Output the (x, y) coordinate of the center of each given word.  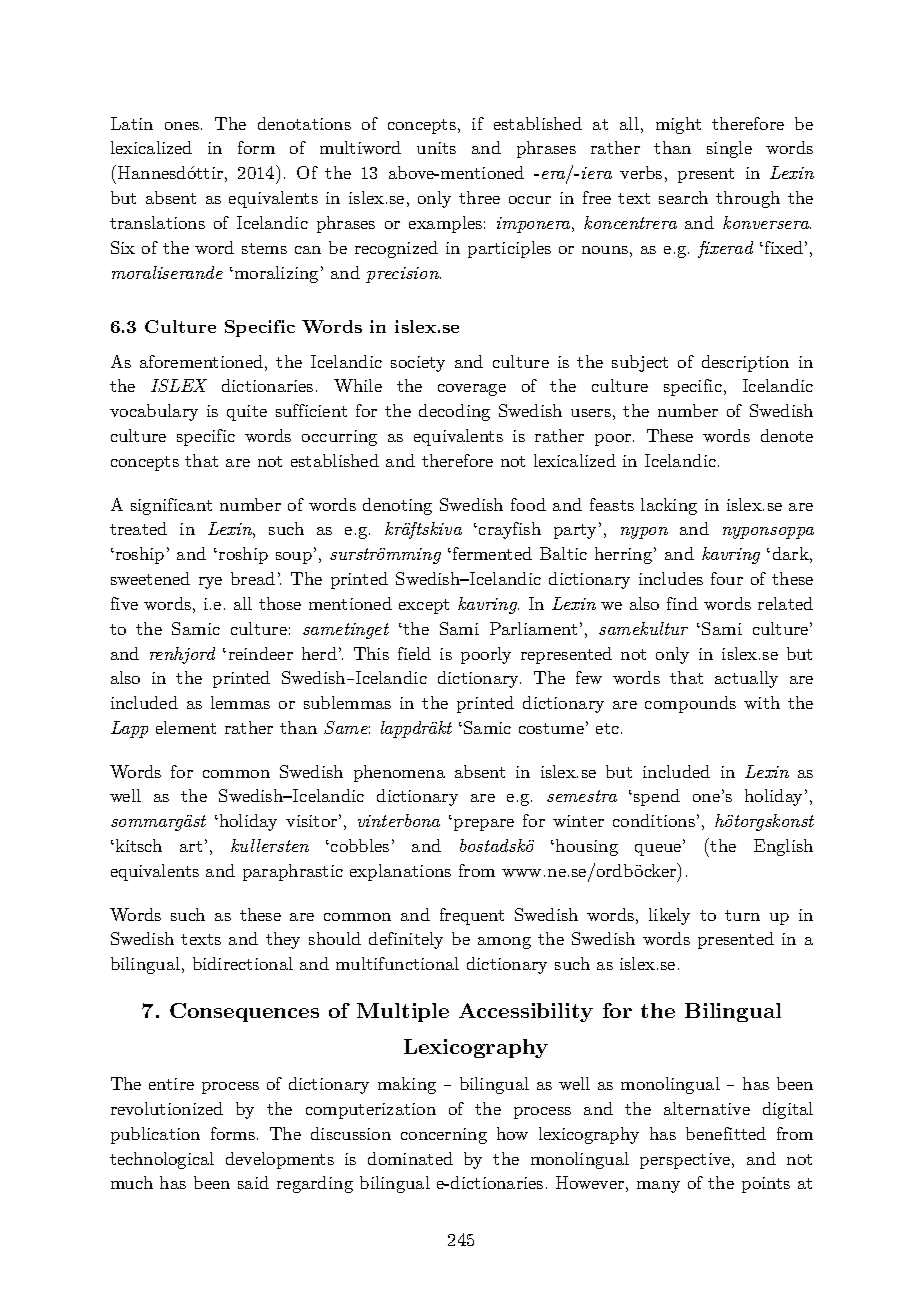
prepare (484, 825)
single (729, 149)
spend (657, 797)
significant (171, 506)
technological (162, 1160)
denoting (397, 506)
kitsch (137, 845)
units (436, 148)
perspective (686, 1161)
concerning (444, 1136)
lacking (669, 506)
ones (182, 126)
